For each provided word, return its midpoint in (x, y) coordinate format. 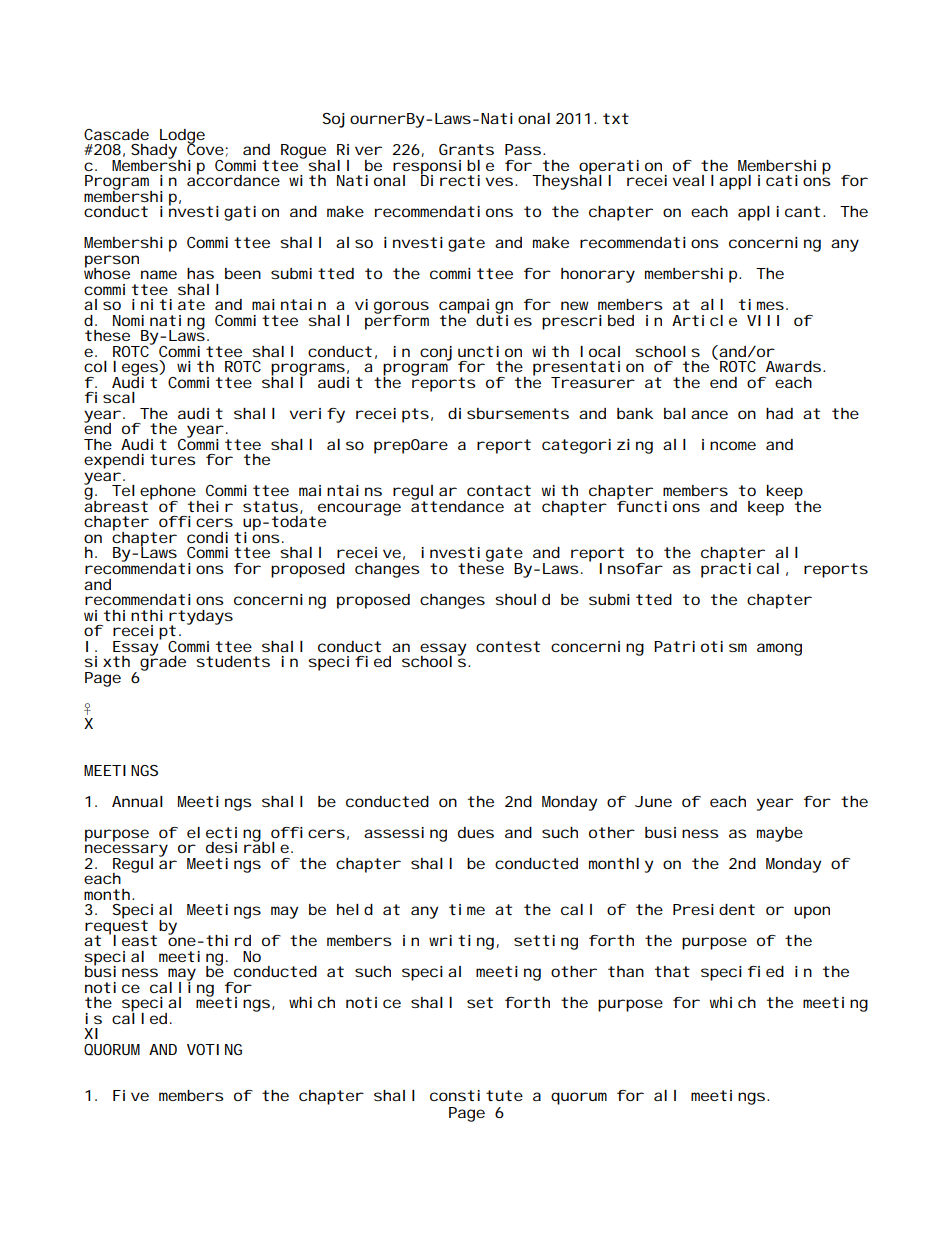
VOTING (214, 1049)
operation (622, 168)
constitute (476, 1095)
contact (499, 490)
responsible (443, 168)
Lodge (182, 137)
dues (476, 832)
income (729, 444)
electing (225, 835)
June (653, 801)
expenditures (139, 461)
